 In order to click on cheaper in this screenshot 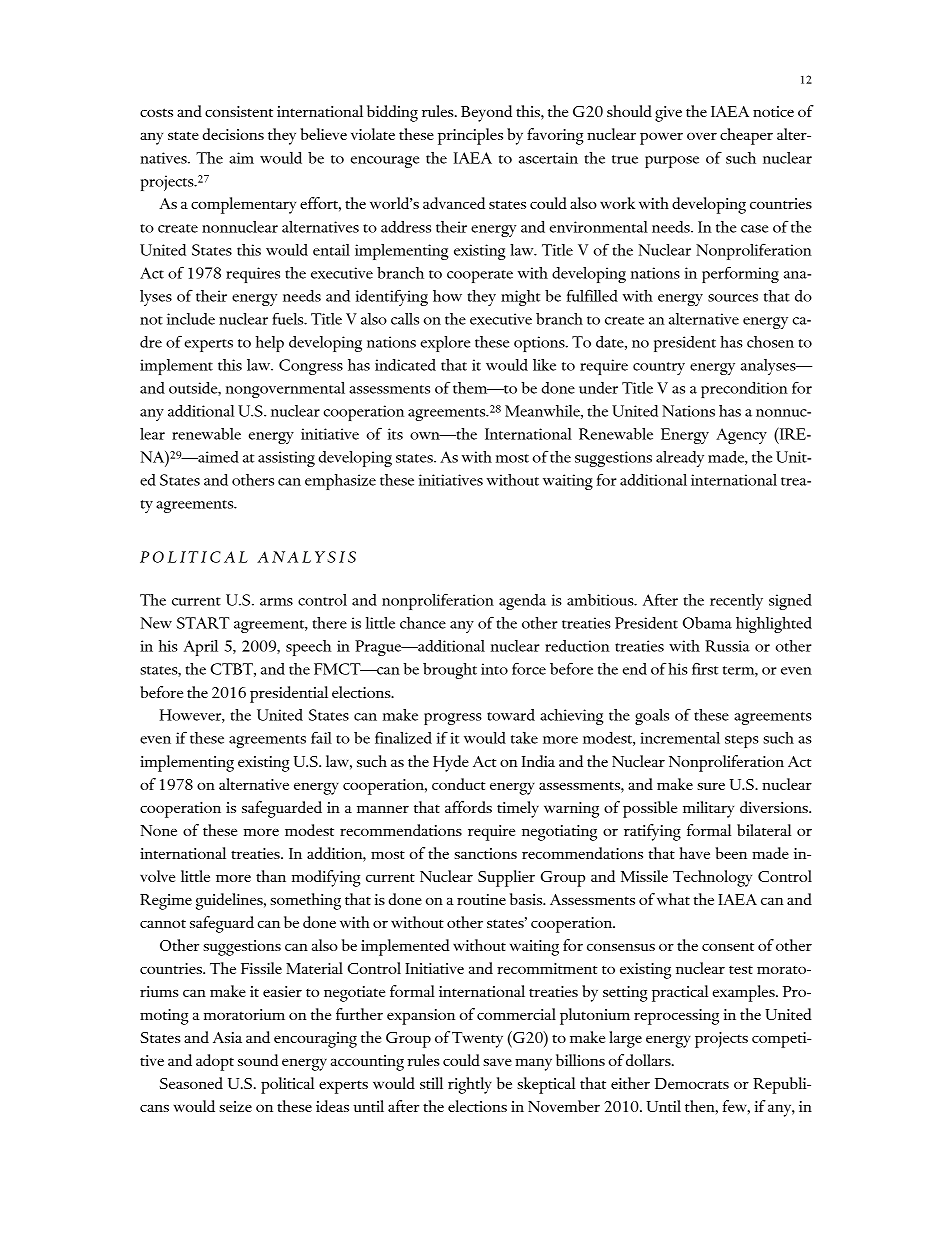, I will do `click(746, 136)`.
